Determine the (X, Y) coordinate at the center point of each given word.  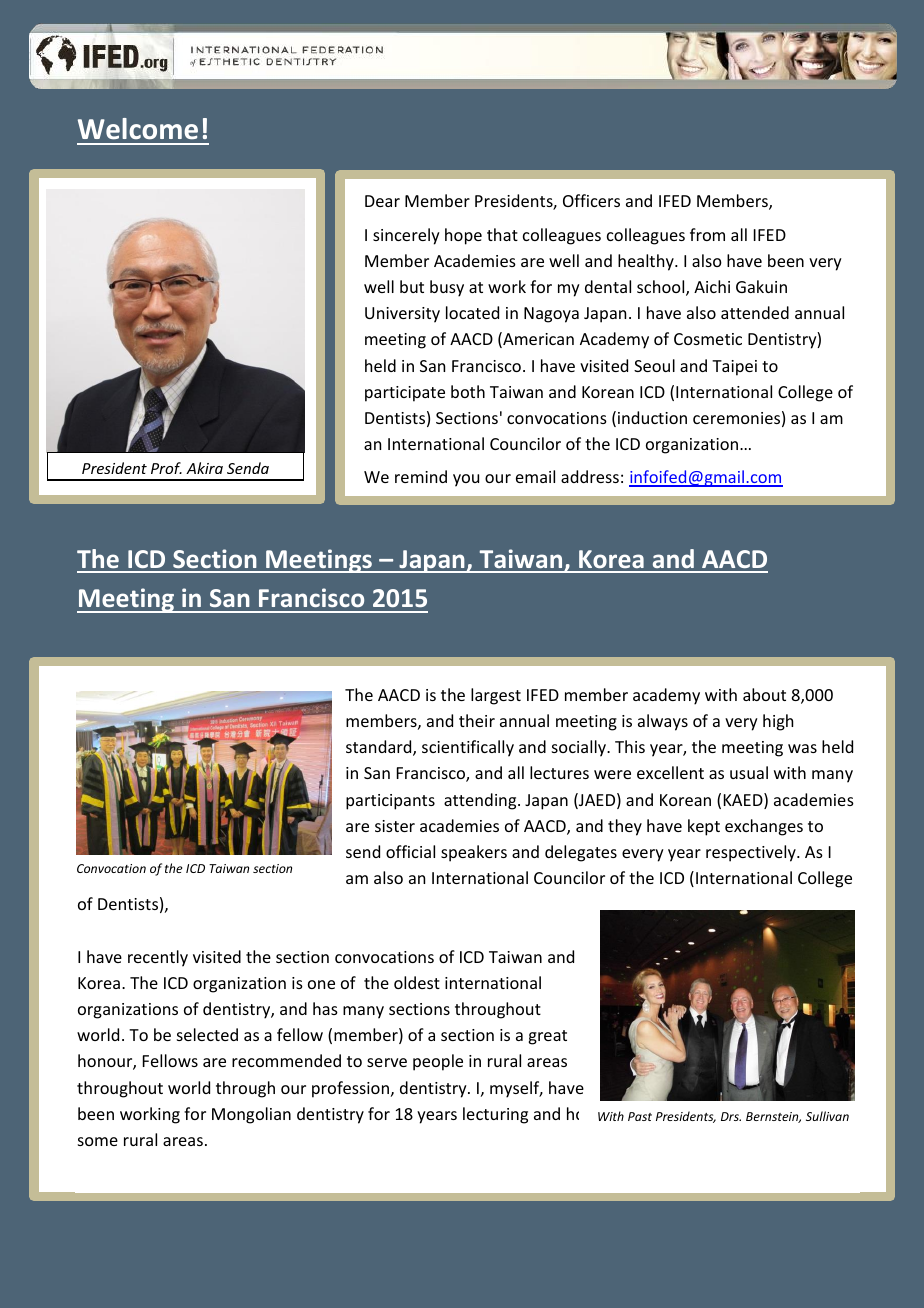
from (707, 234)
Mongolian (251, 1115)
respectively (752, 853)
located (472, 312)
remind (421, 476)
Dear (382, 201)
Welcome (138, 129)
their (477, 720)
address (590, 476)
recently (158, 958)
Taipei (734, 368)
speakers (474, 853)
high (778, 722)
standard (380, 748)
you (466, 480)
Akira (204, 468)
